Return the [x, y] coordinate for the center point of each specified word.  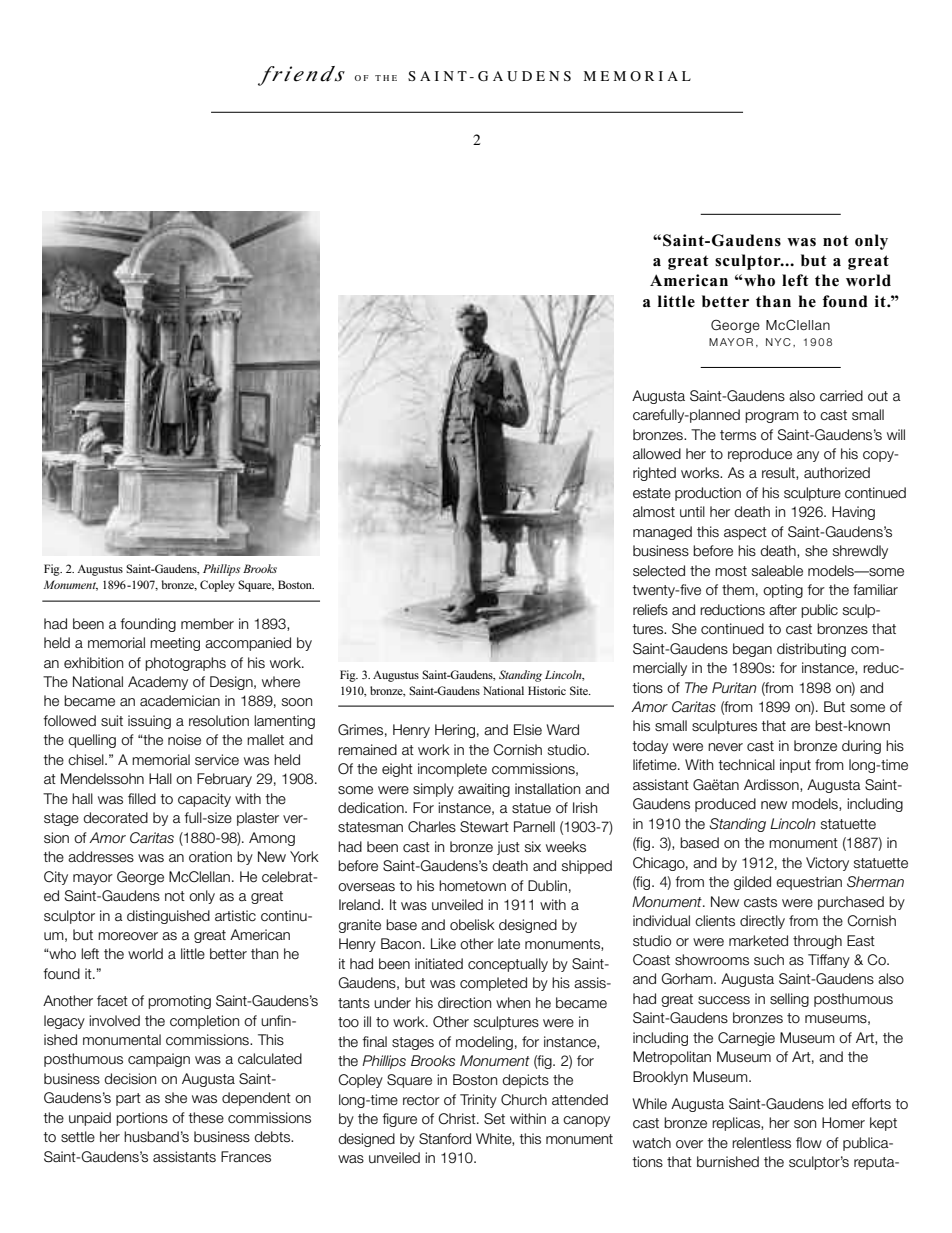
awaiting [484, 790]
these [206, 1118]
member [207, 624]
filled [142, 798]
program [772, 417]
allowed [657, 454]
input [795, 766]
